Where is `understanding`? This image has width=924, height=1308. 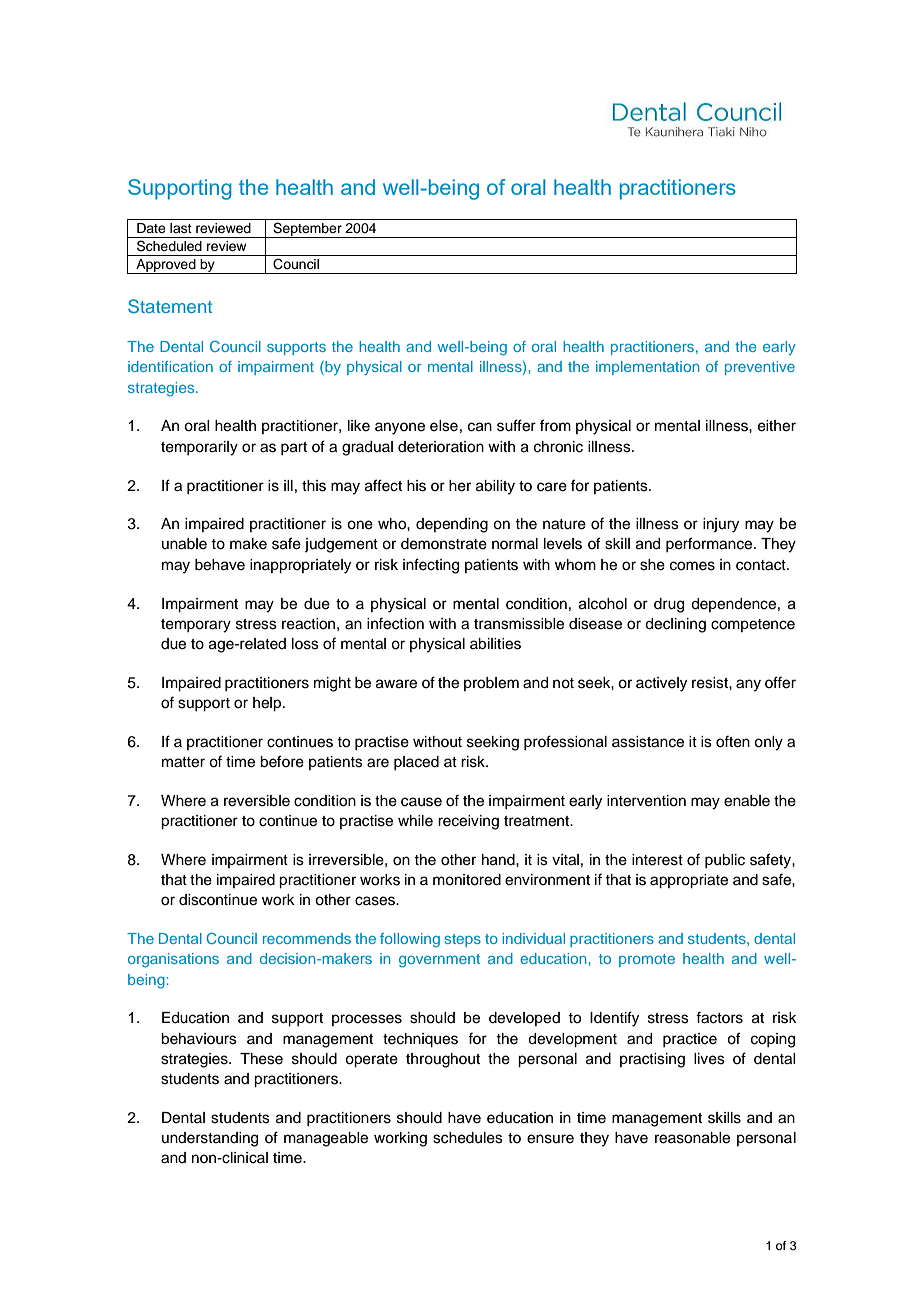
understanding is located at coordinates (210, 1139).
